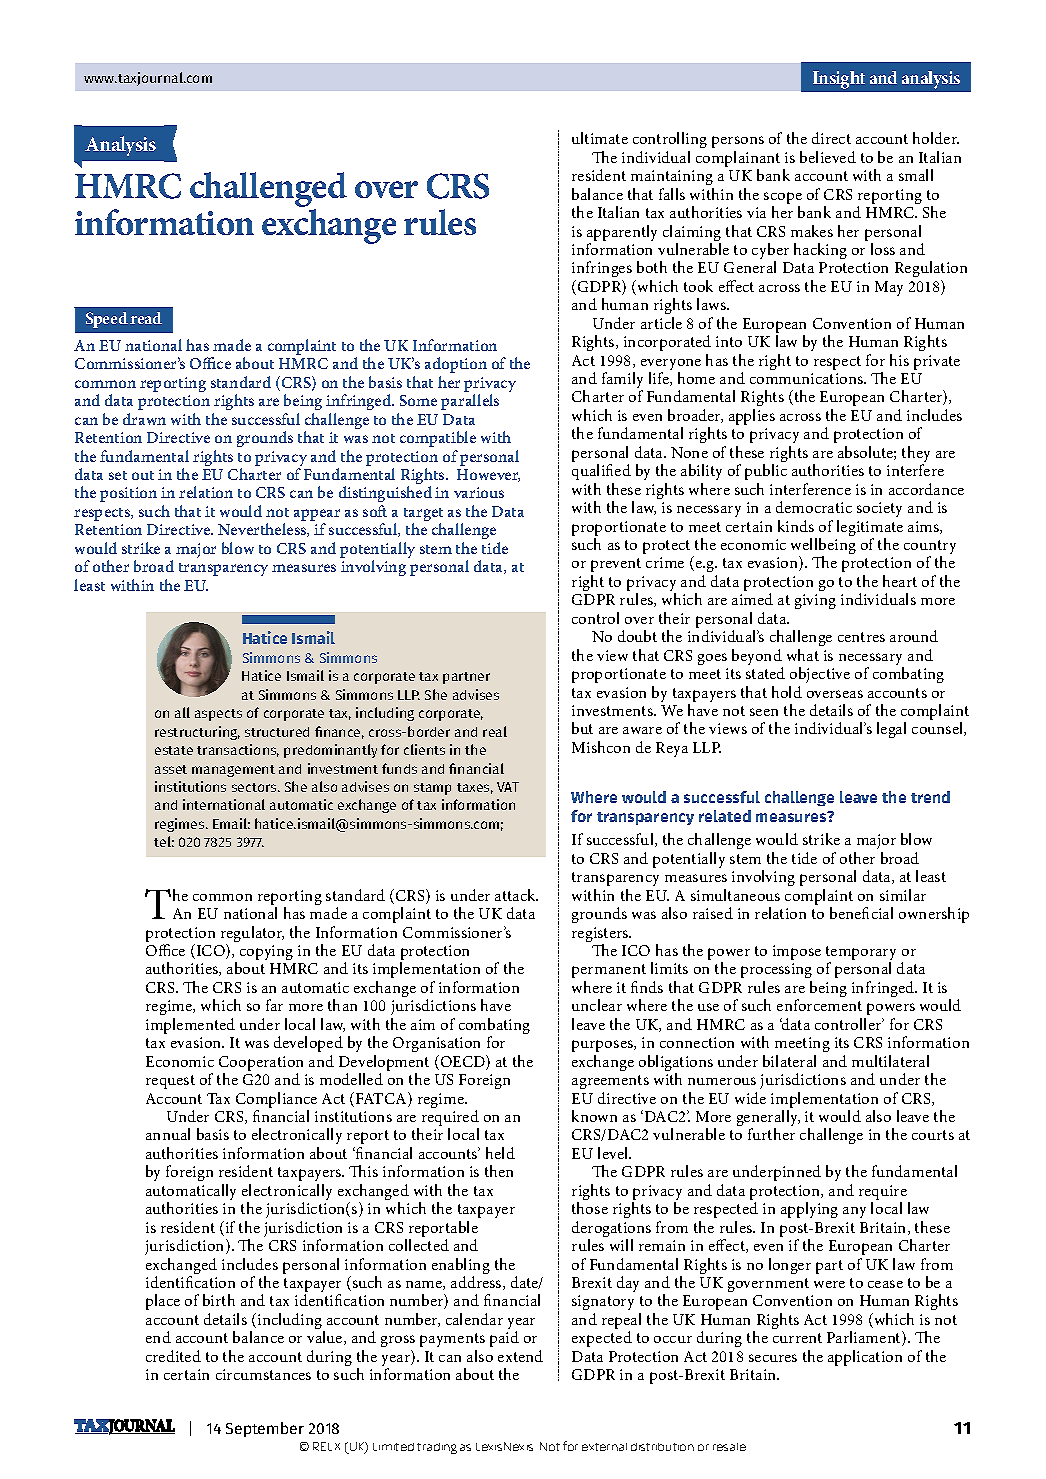 Image resolution: width=1046 pixels, height=1479 pixels. Describe the element at coordinates (190, 1026) in the image. I see `implemented` at that location.
